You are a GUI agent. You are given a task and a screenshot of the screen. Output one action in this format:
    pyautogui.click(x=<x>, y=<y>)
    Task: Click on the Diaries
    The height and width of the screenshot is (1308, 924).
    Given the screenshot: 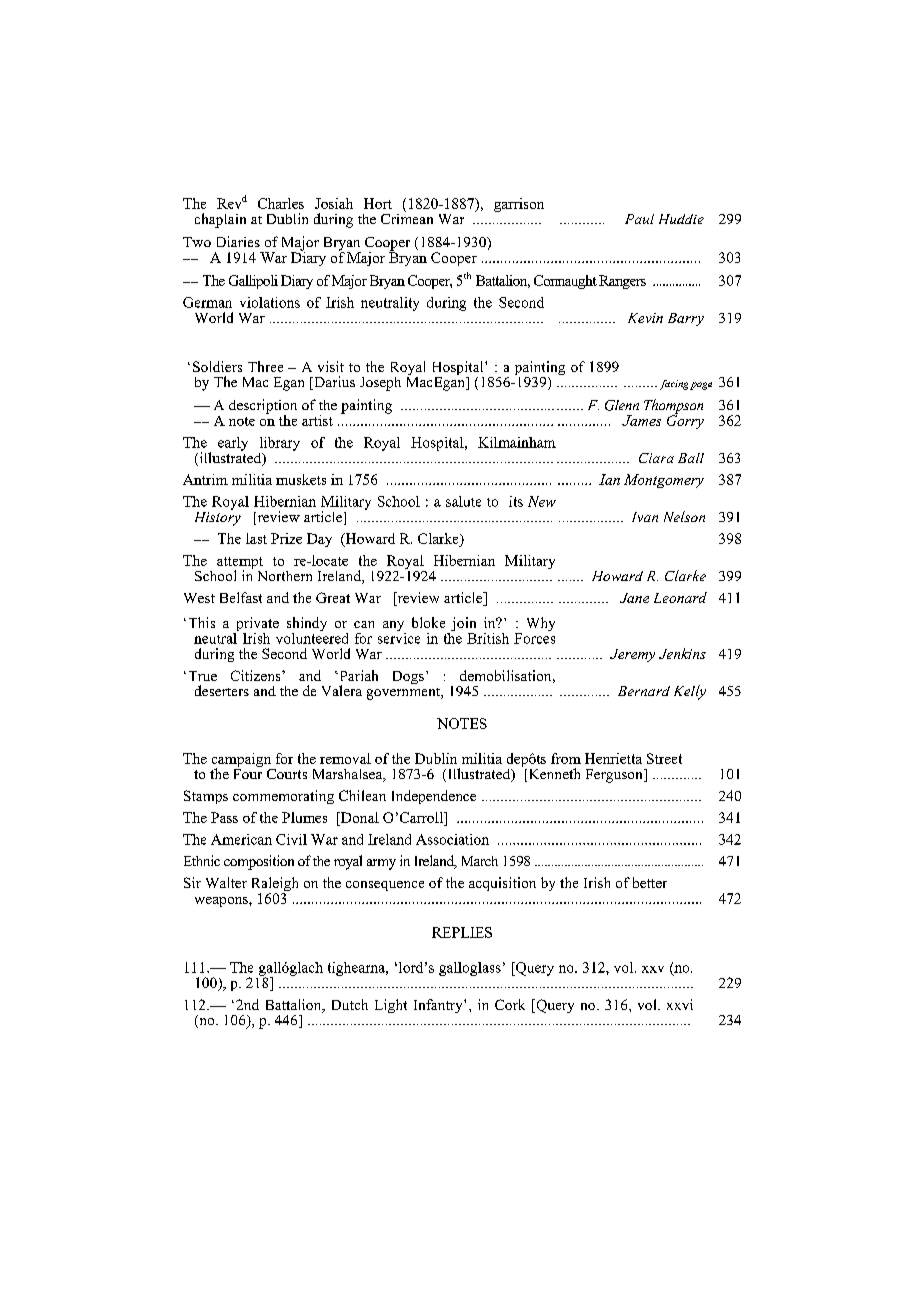 What is the action you would take?
    pyautogui.click(x=238, y=241)
